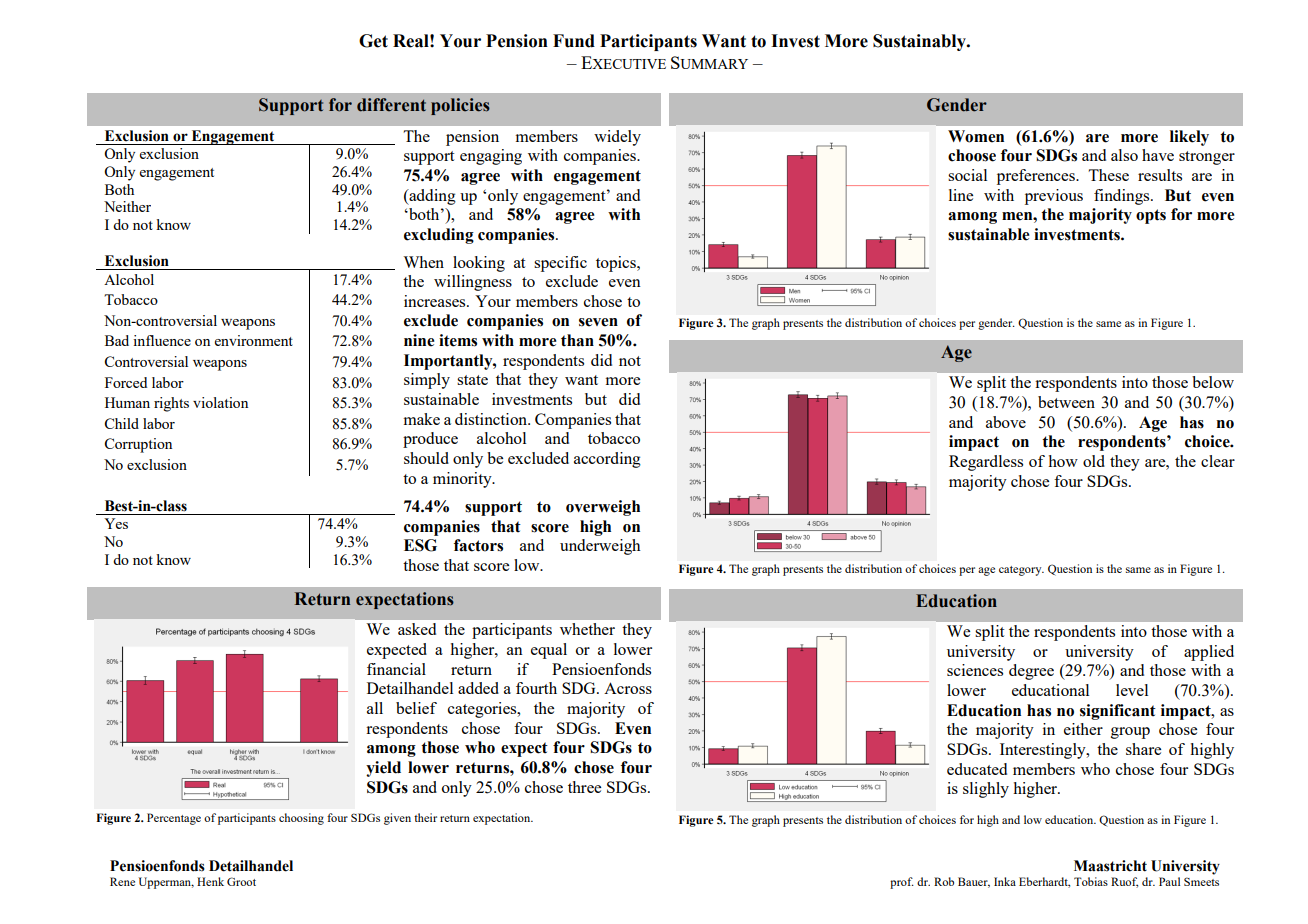 This image has width=1308, height=924. I want to click on Corruption, so click(138, 445).
